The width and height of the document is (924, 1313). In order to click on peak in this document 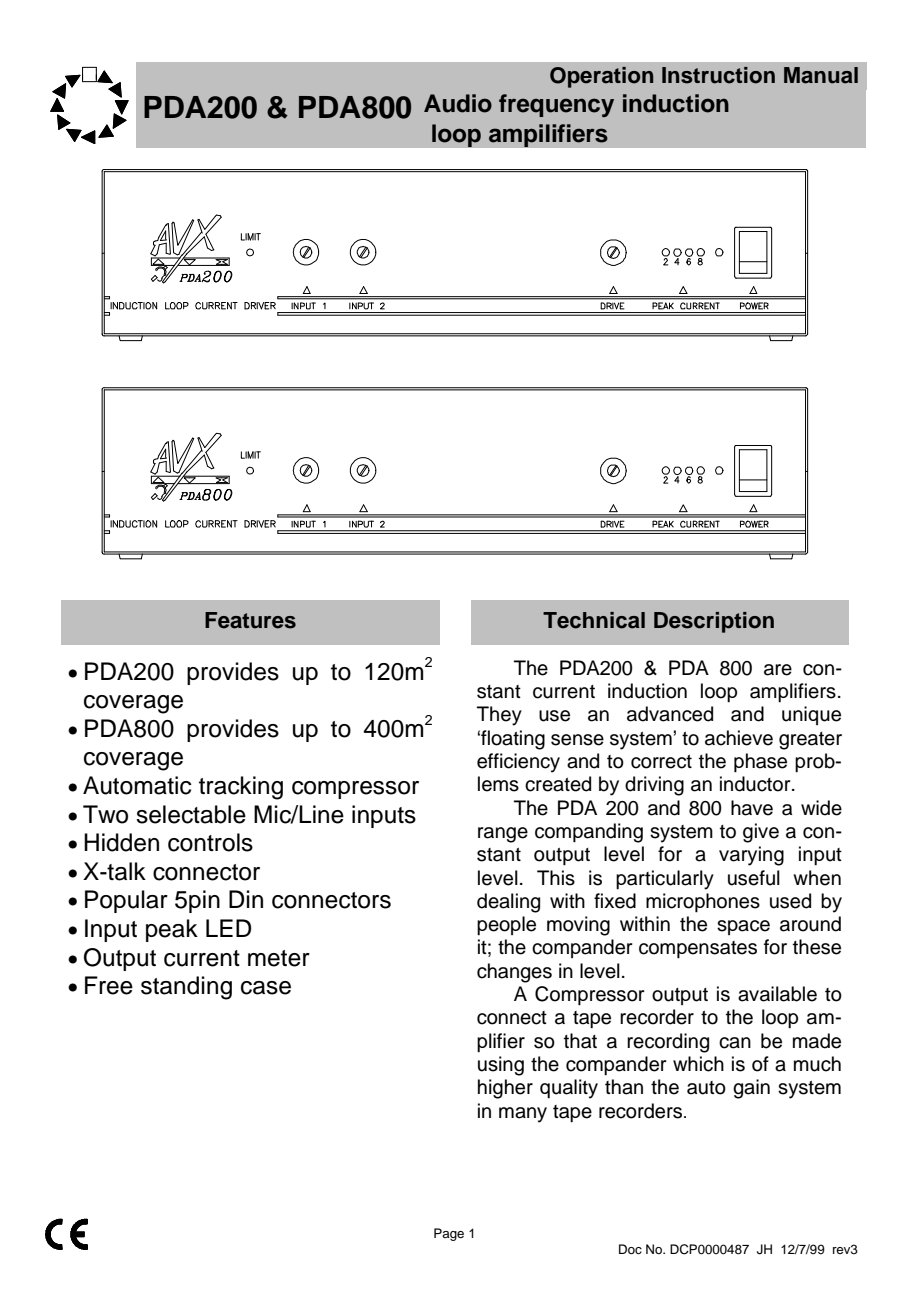, I will do `click(172, 930)`.
